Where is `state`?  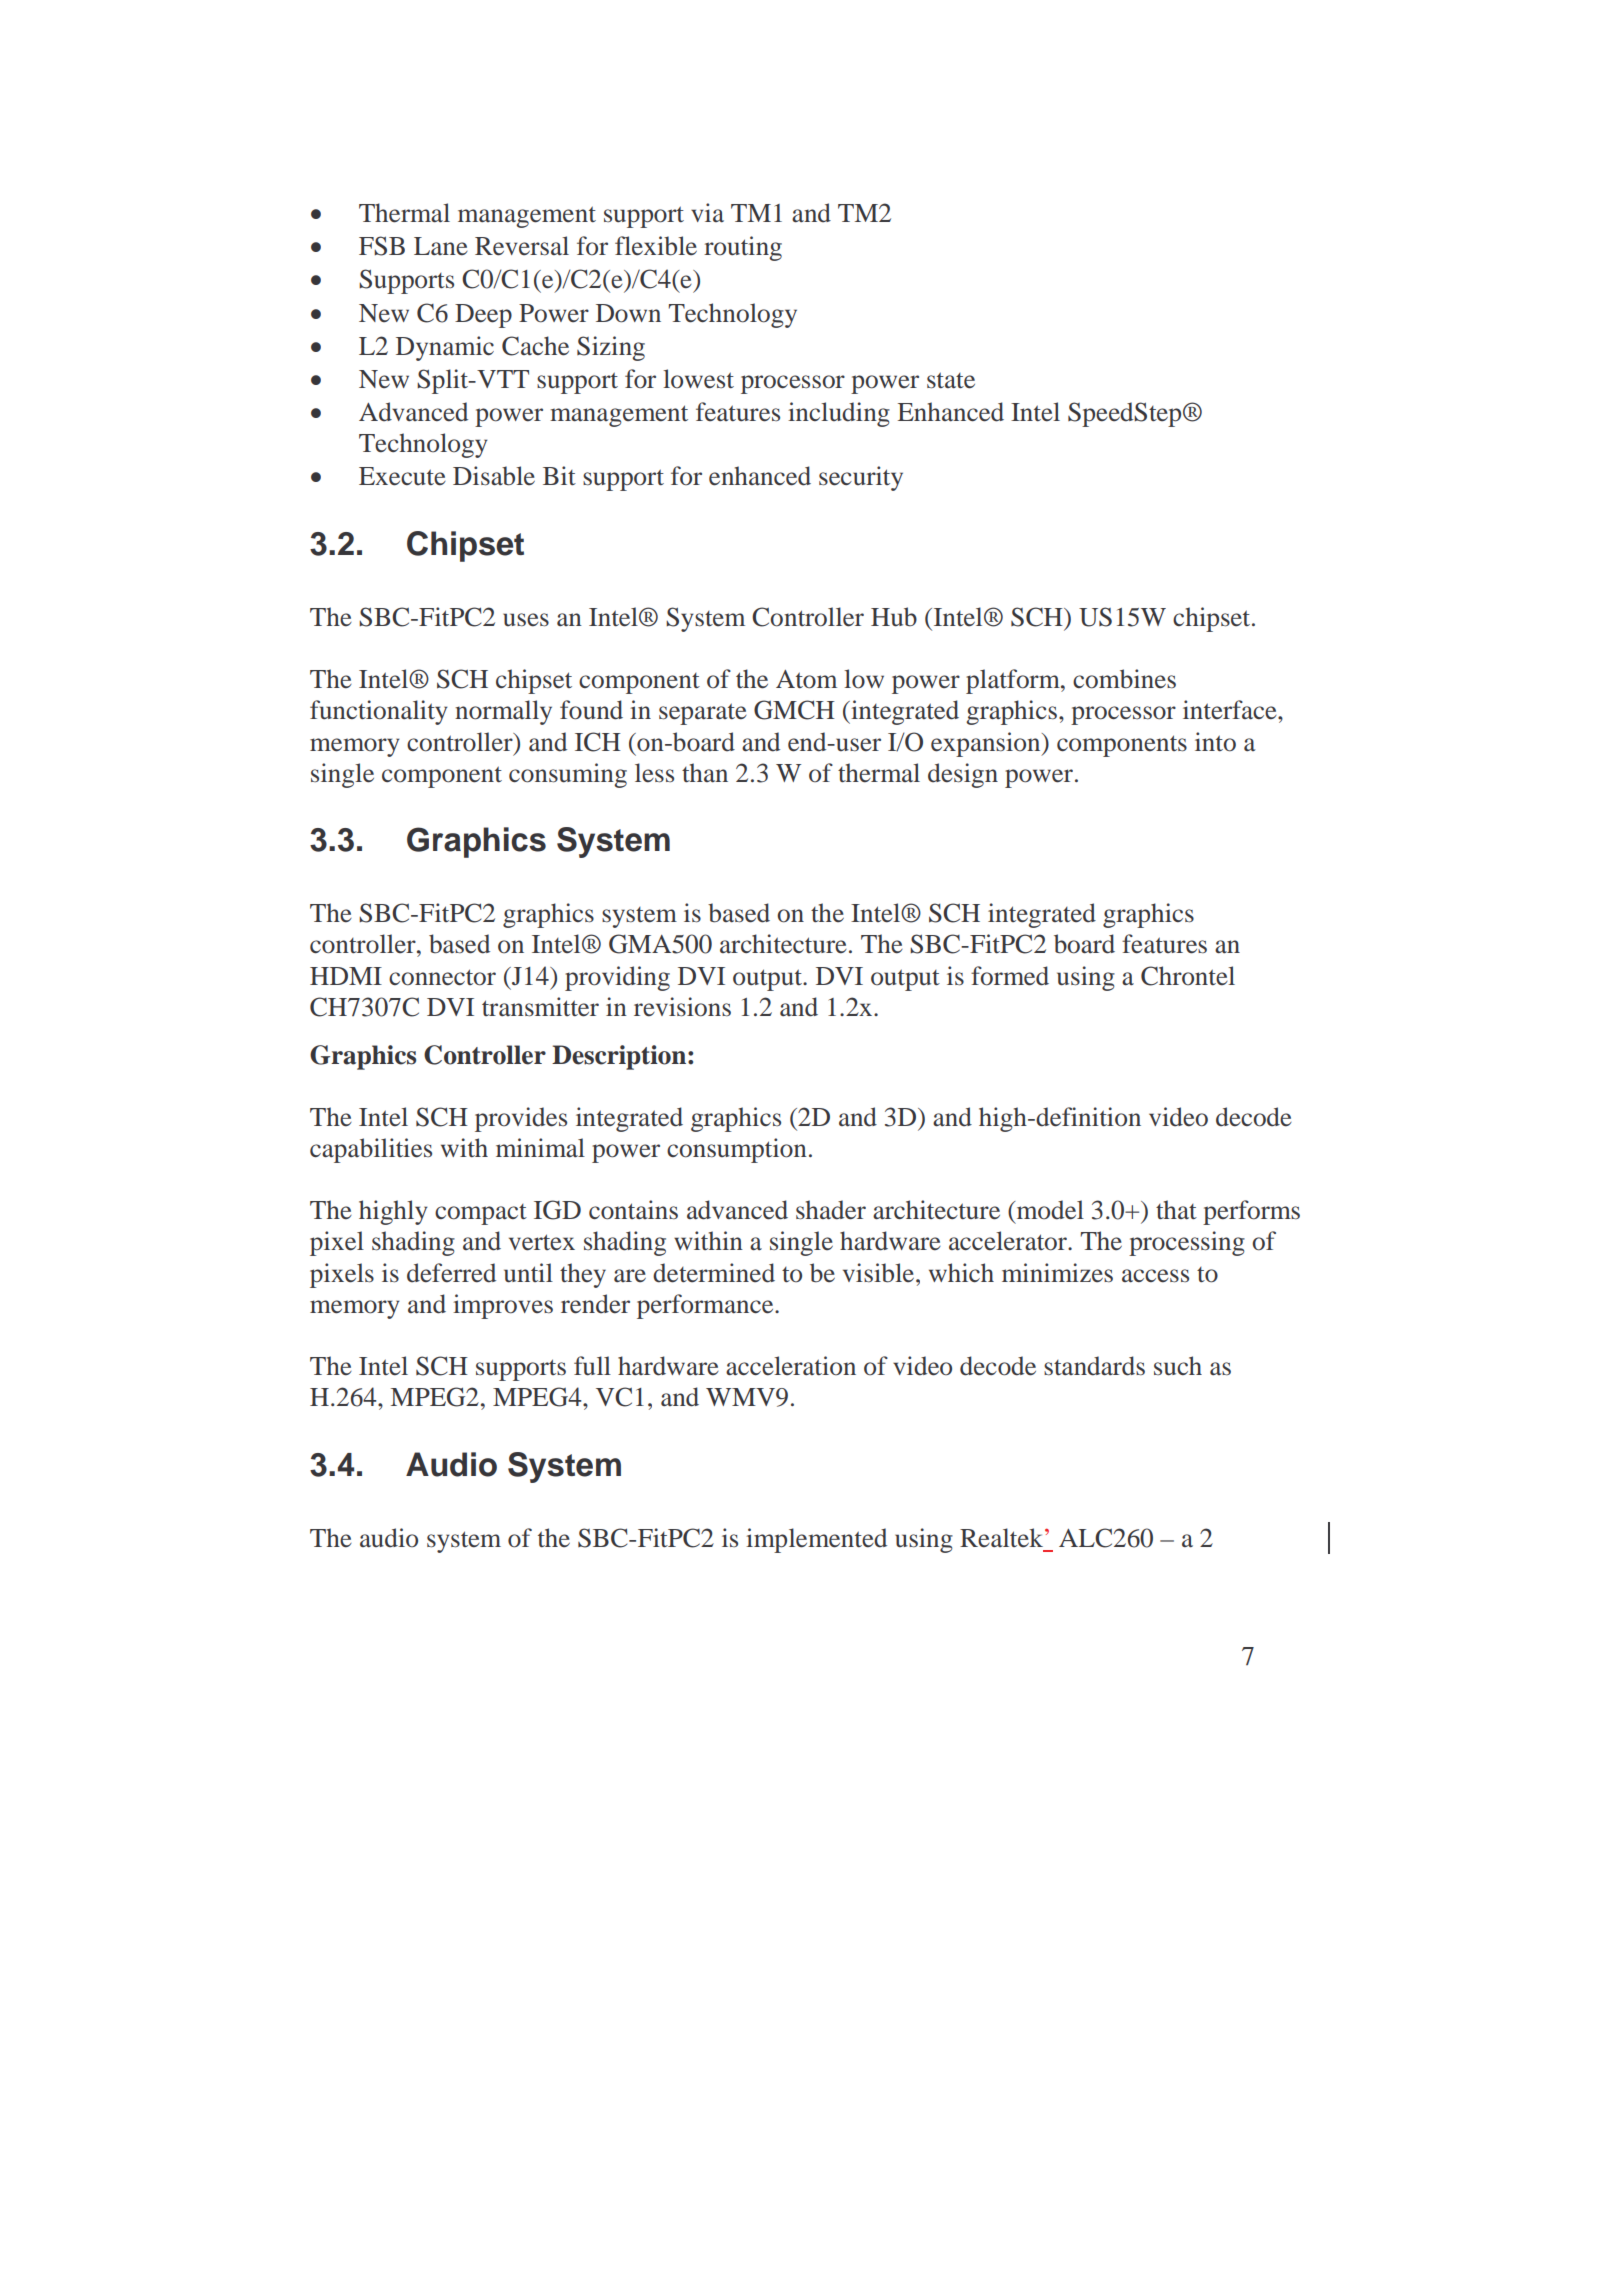
state is located at coordinates (951, 380).
